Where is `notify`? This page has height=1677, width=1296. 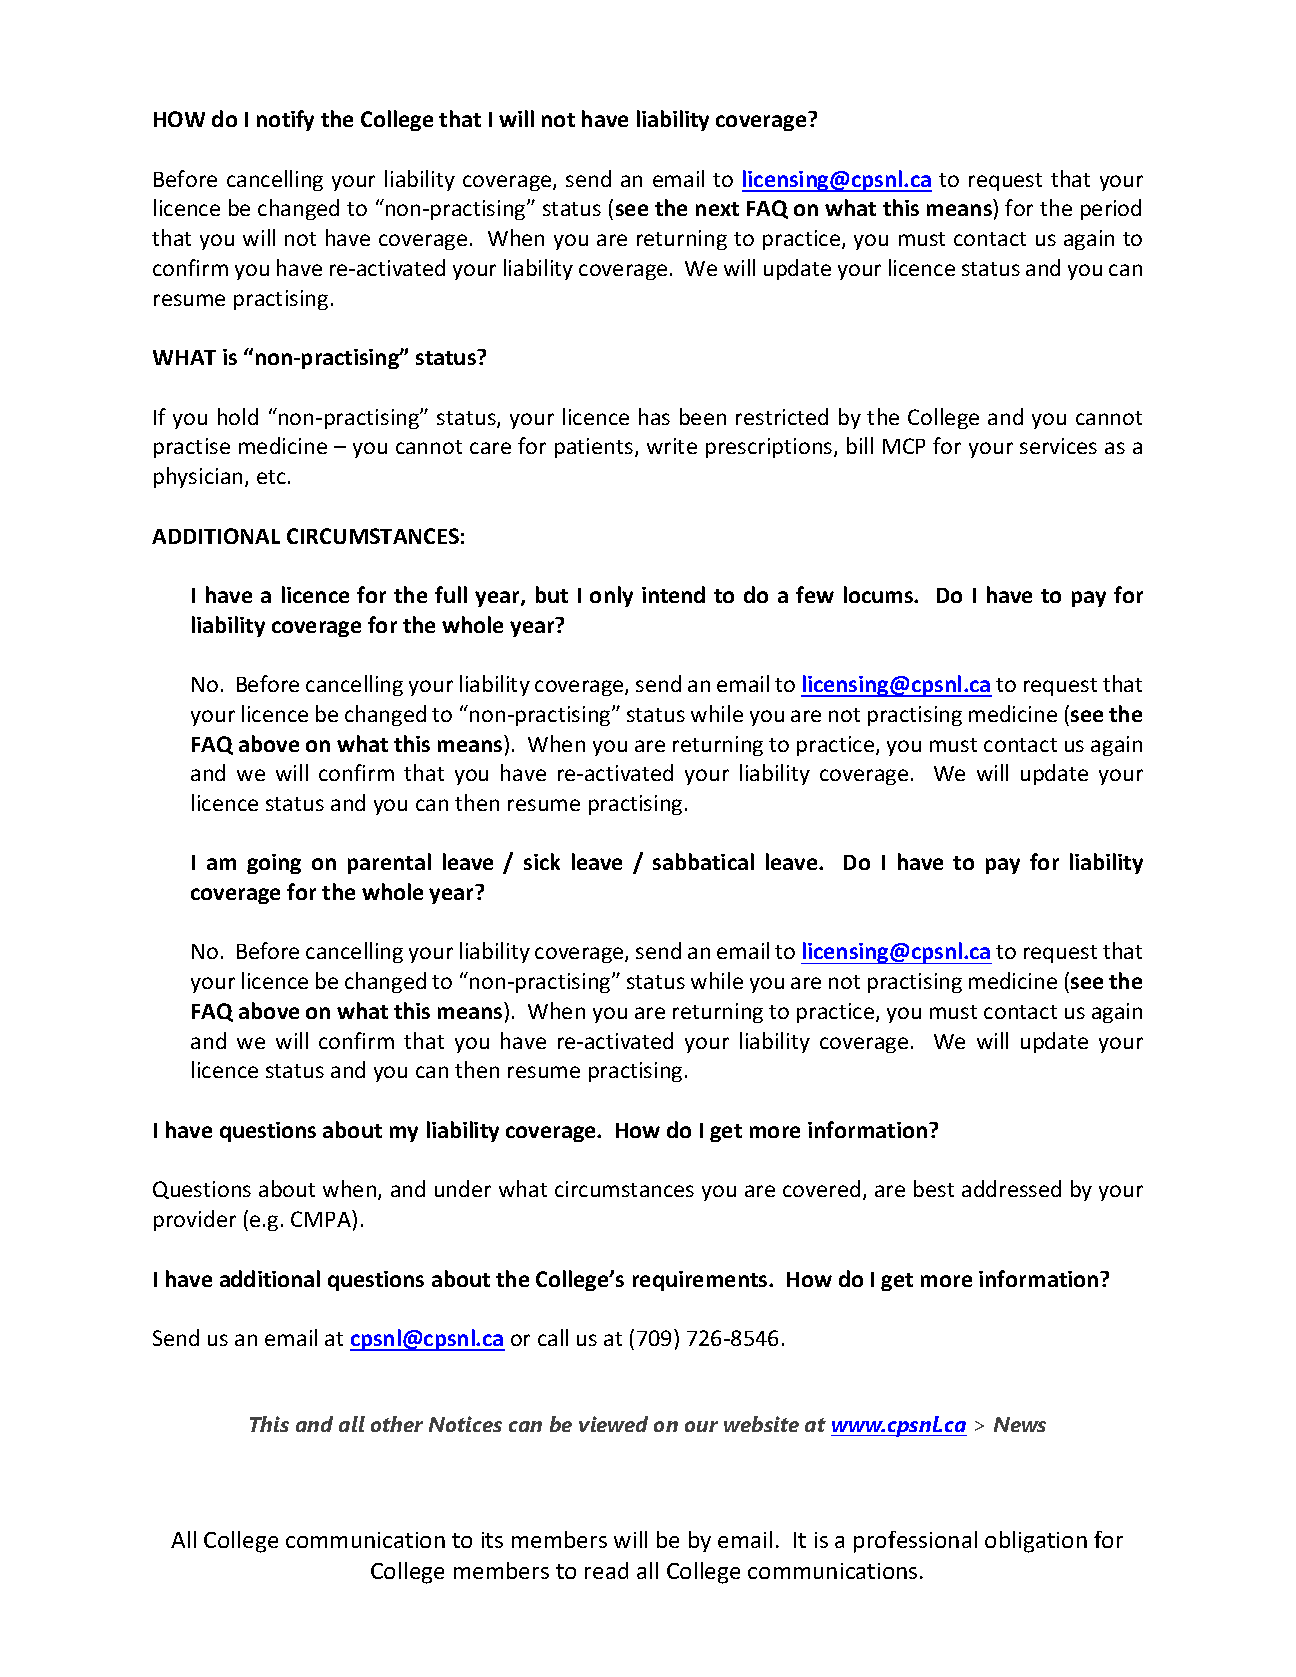
notify is located at coordinates (285, 120).
